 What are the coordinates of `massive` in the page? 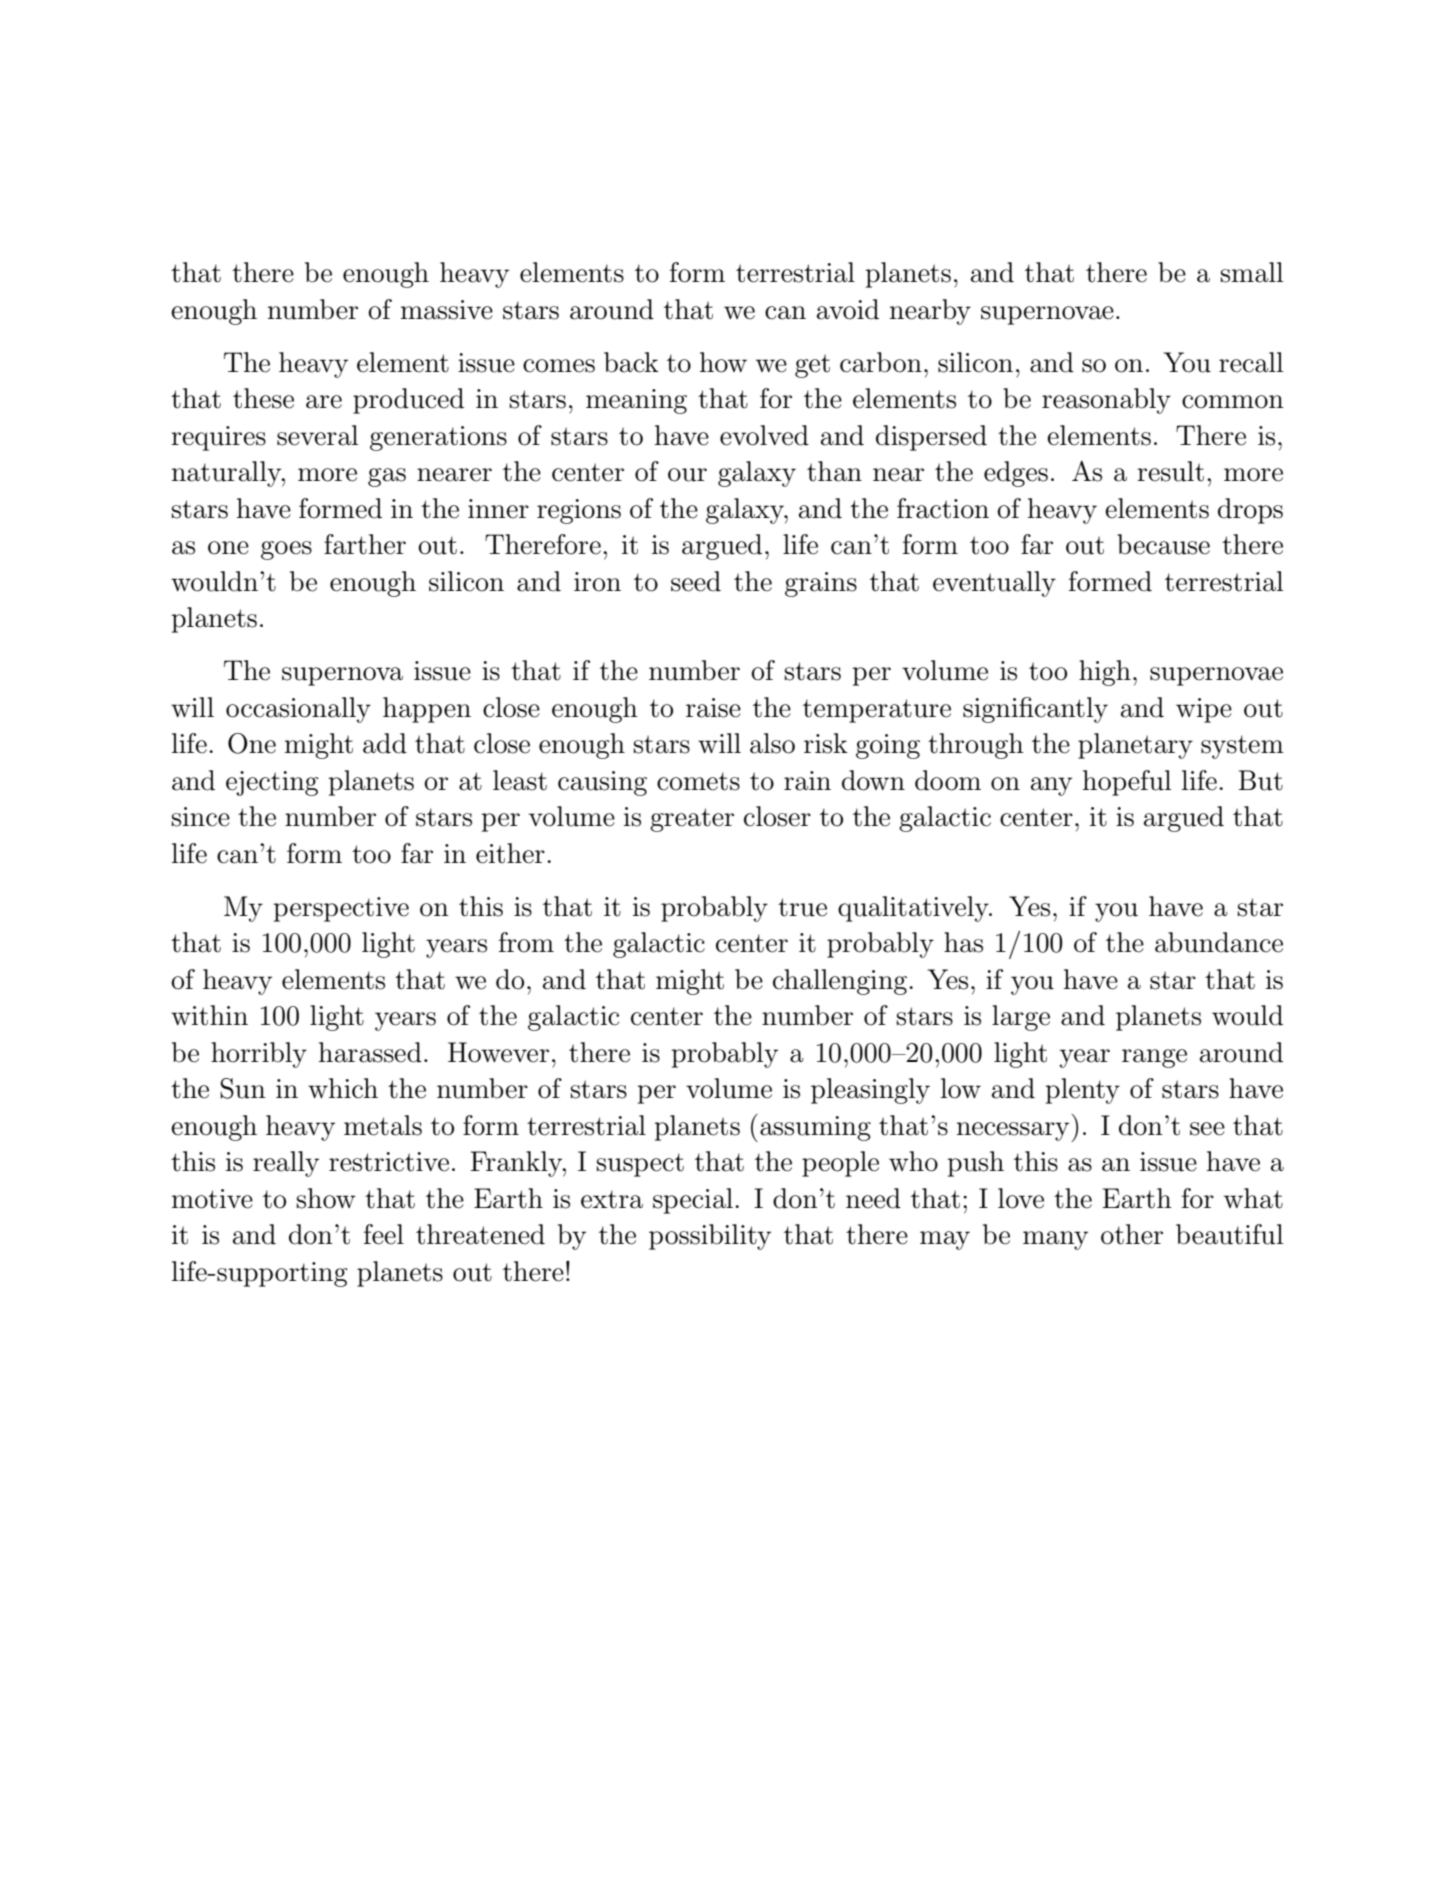 It's located at (447, 310).
